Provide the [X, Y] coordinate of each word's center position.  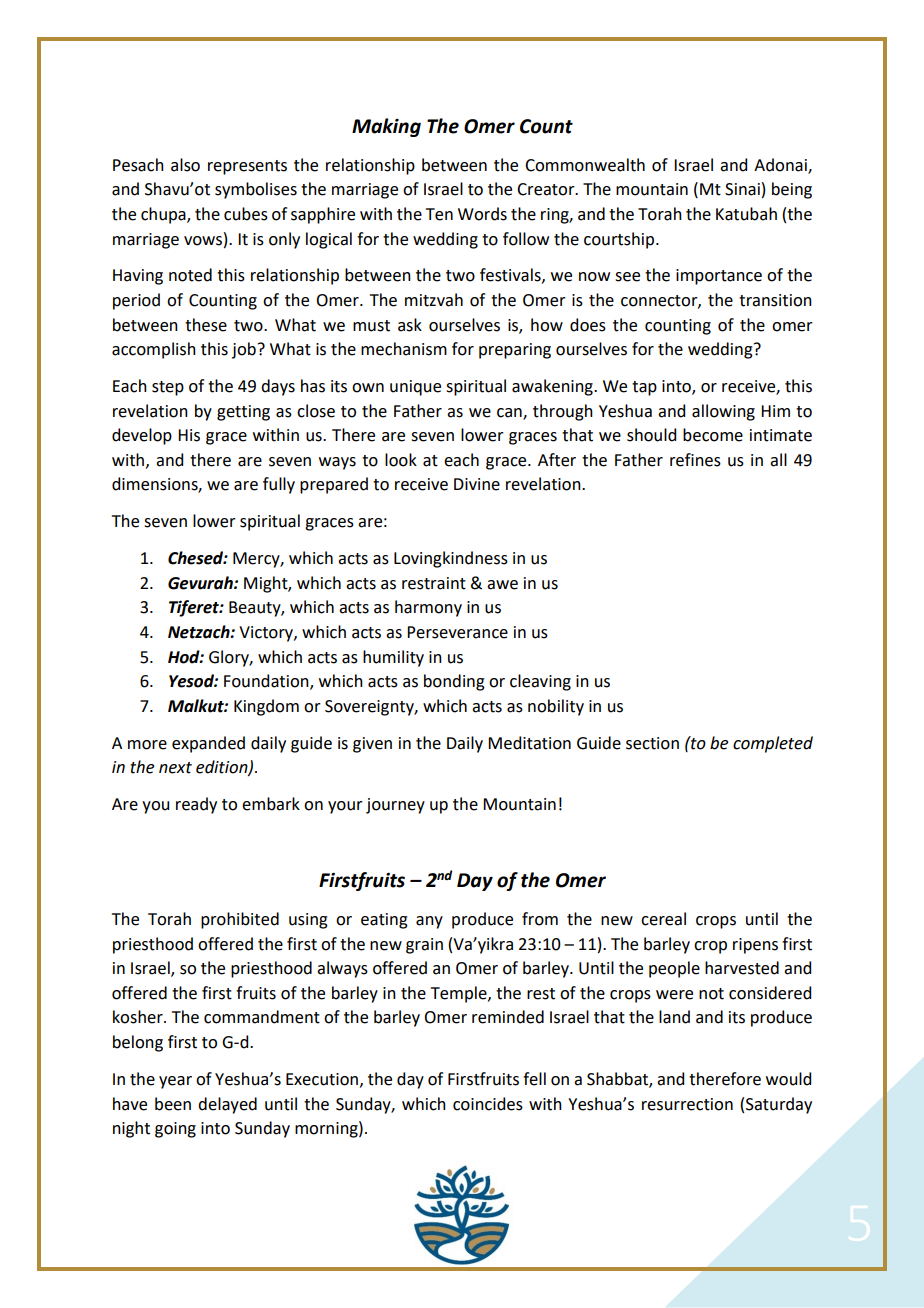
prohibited [240, 920]
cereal [663, 919]
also [185, 165]
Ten [439, 214]
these [206, 325]
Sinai [742, 189]
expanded [208, 744]
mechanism [404, 349]
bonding [454, 682]
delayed [227, 1105]
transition [775, 300]
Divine [477, 484]
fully [279, 485]
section [652, 743]
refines [695, 460]
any [429, 922]
